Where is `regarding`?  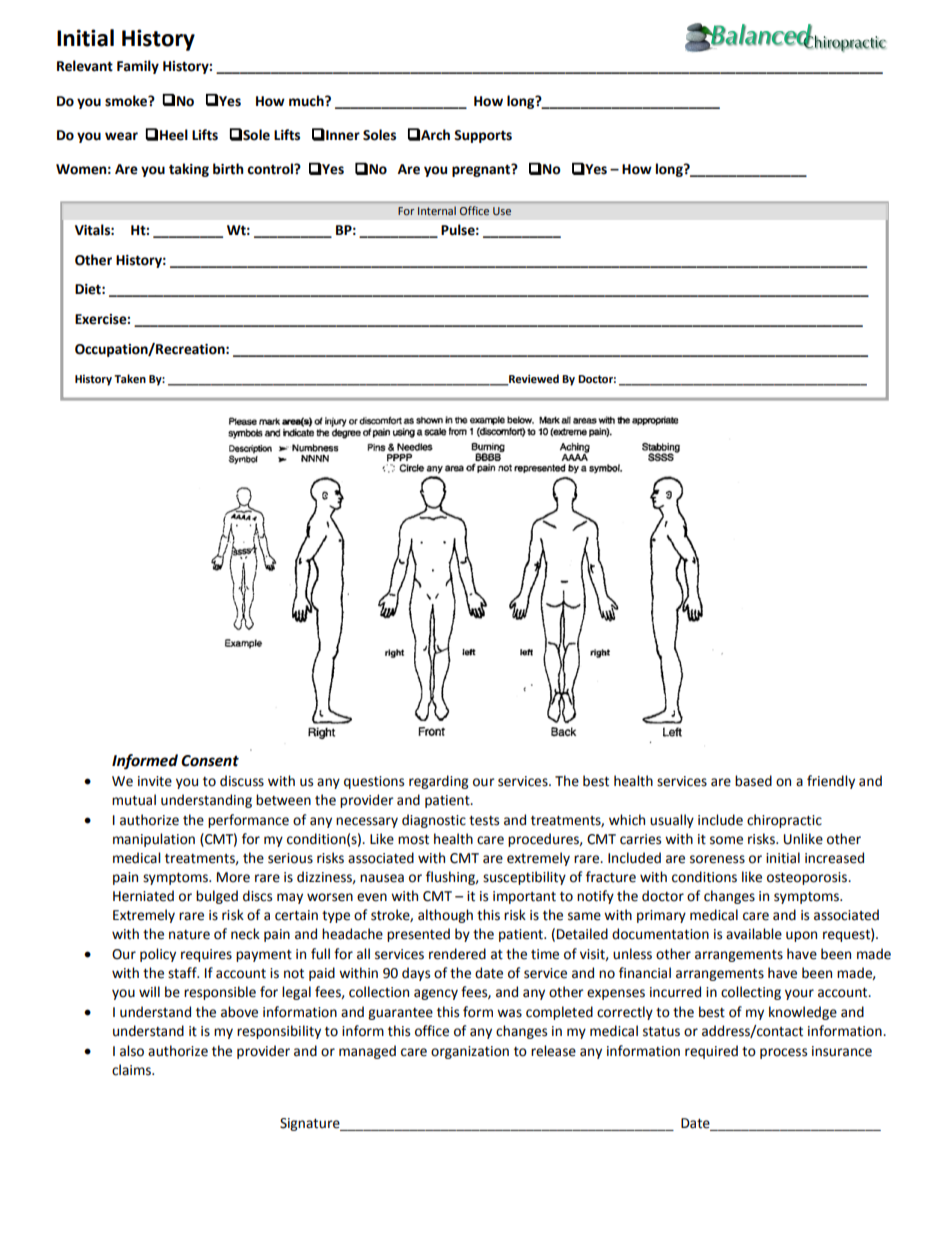 regarding is located at coordinates (438, 782).
